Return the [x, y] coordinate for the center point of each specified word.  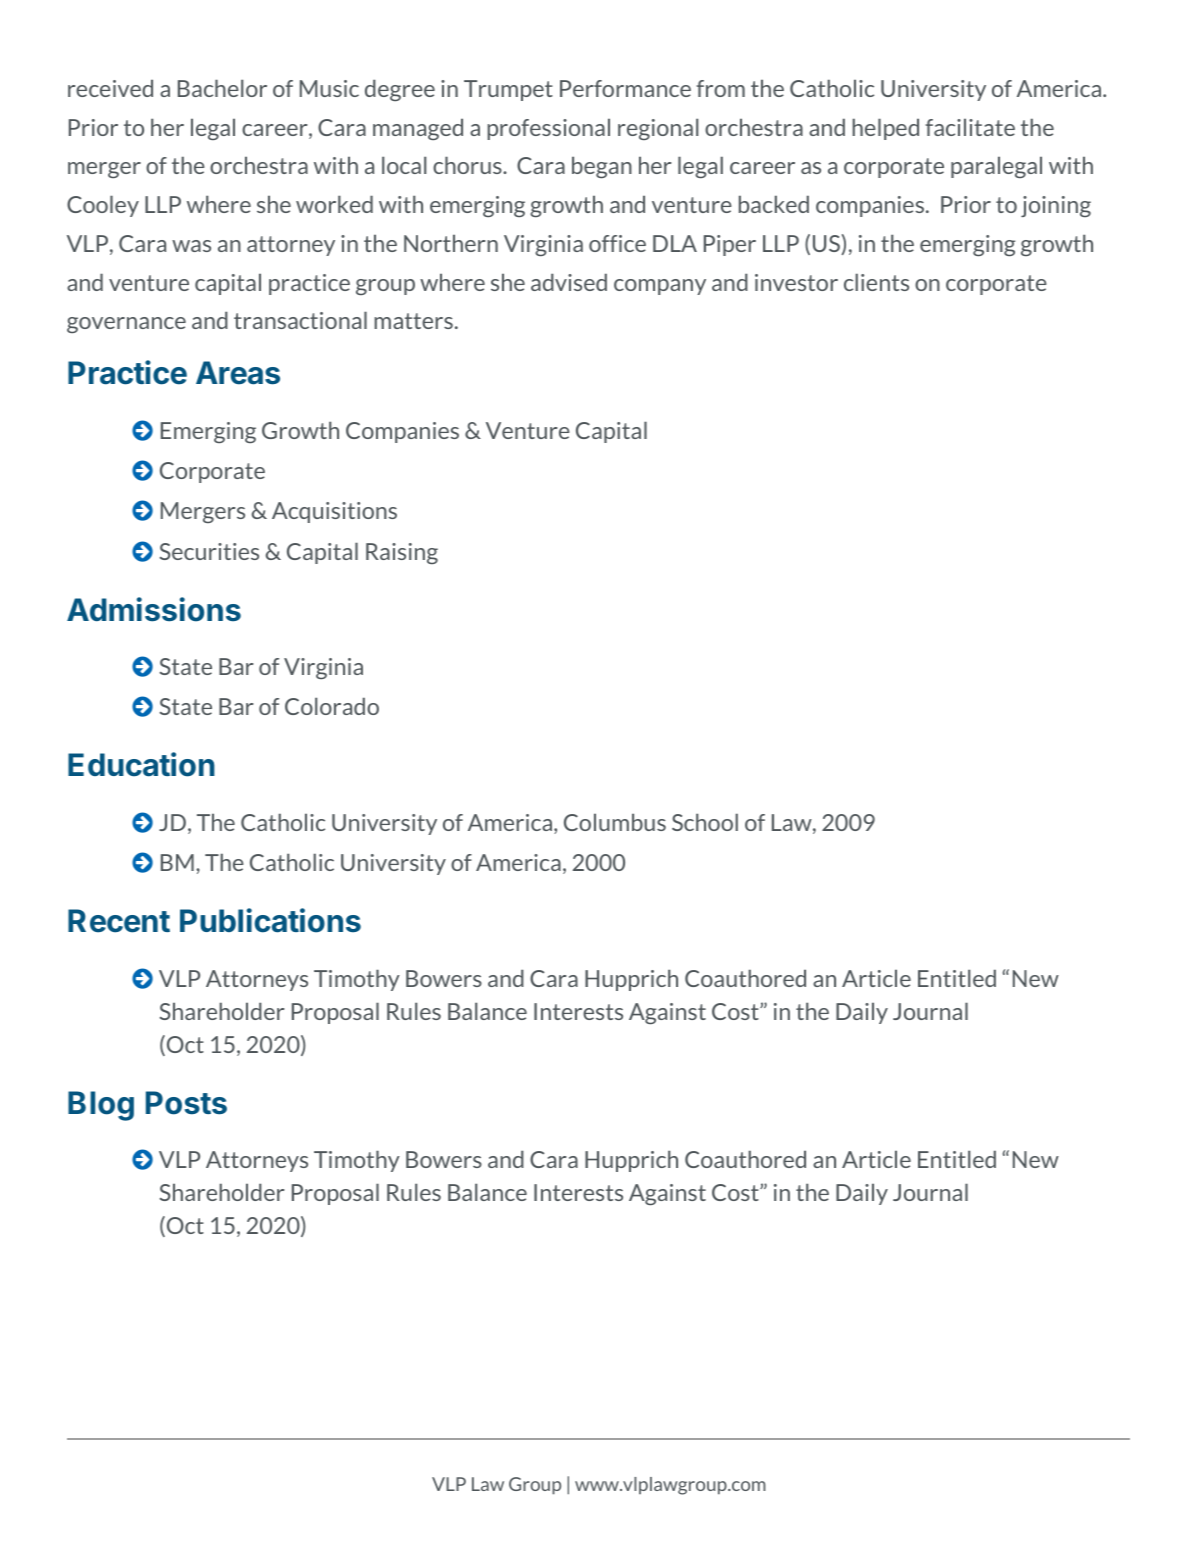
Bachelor [222, 88]
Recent [119, 921]
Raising [402, 553]
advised [569, 282]
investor [796, 282]
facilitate [970, 127]
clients [876, 282]
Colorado [332, 706]
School [705, 822]
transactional [300, 320]
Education [141, 764]
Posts [186, 1103]
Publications [270, 920]
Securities [209, 551]
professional [548, 129]
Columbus [615, 822]
